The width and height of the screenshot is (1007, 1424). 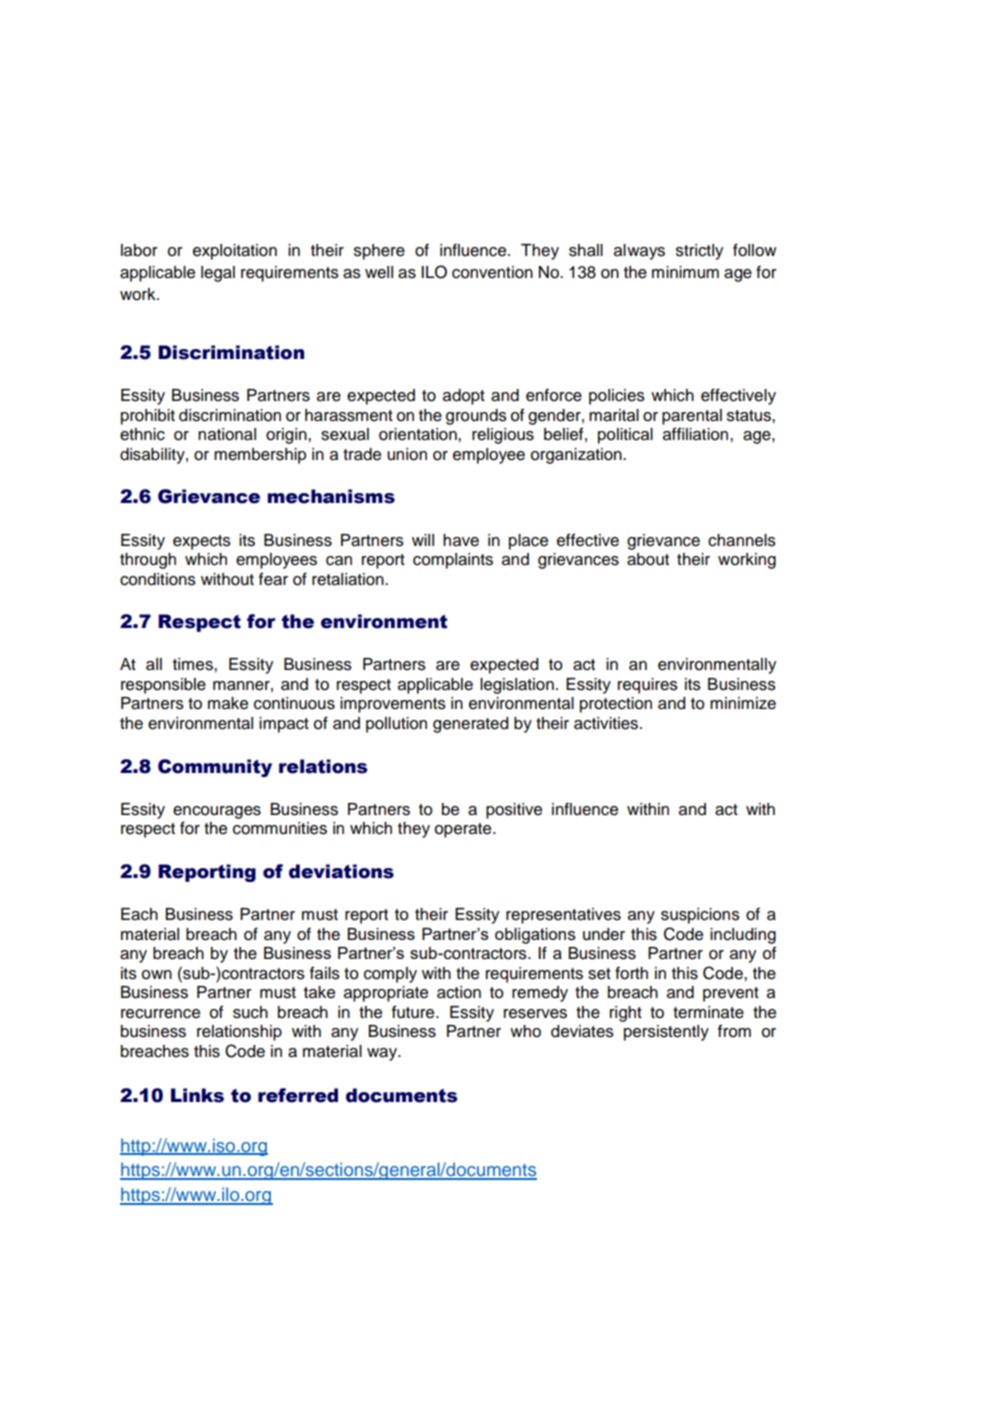 I want to click on convention, so click(x=492, y=272).
